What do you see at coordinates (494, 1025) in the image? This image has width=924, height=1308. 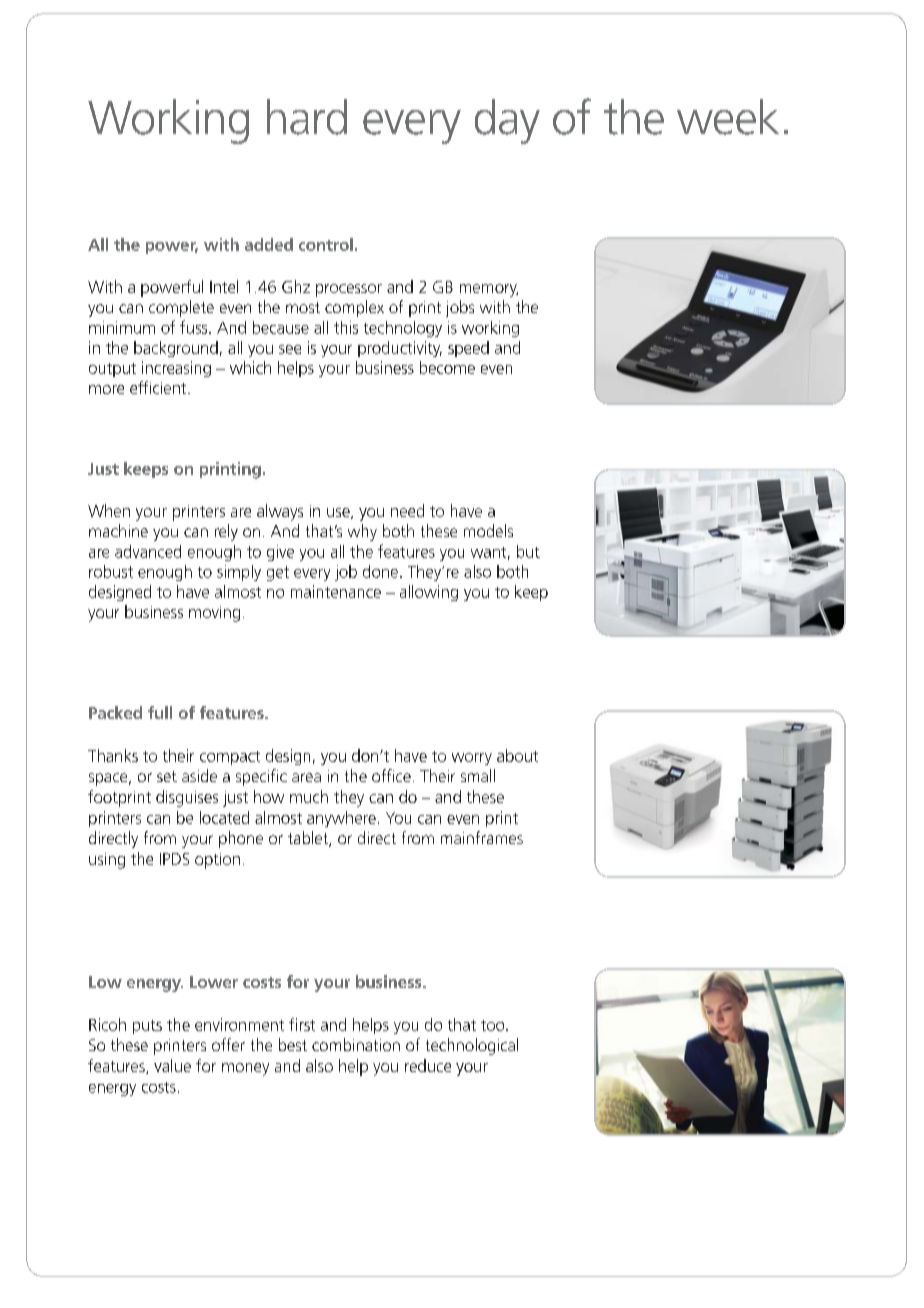 I see `too` at bounding box center [494, 1025].
